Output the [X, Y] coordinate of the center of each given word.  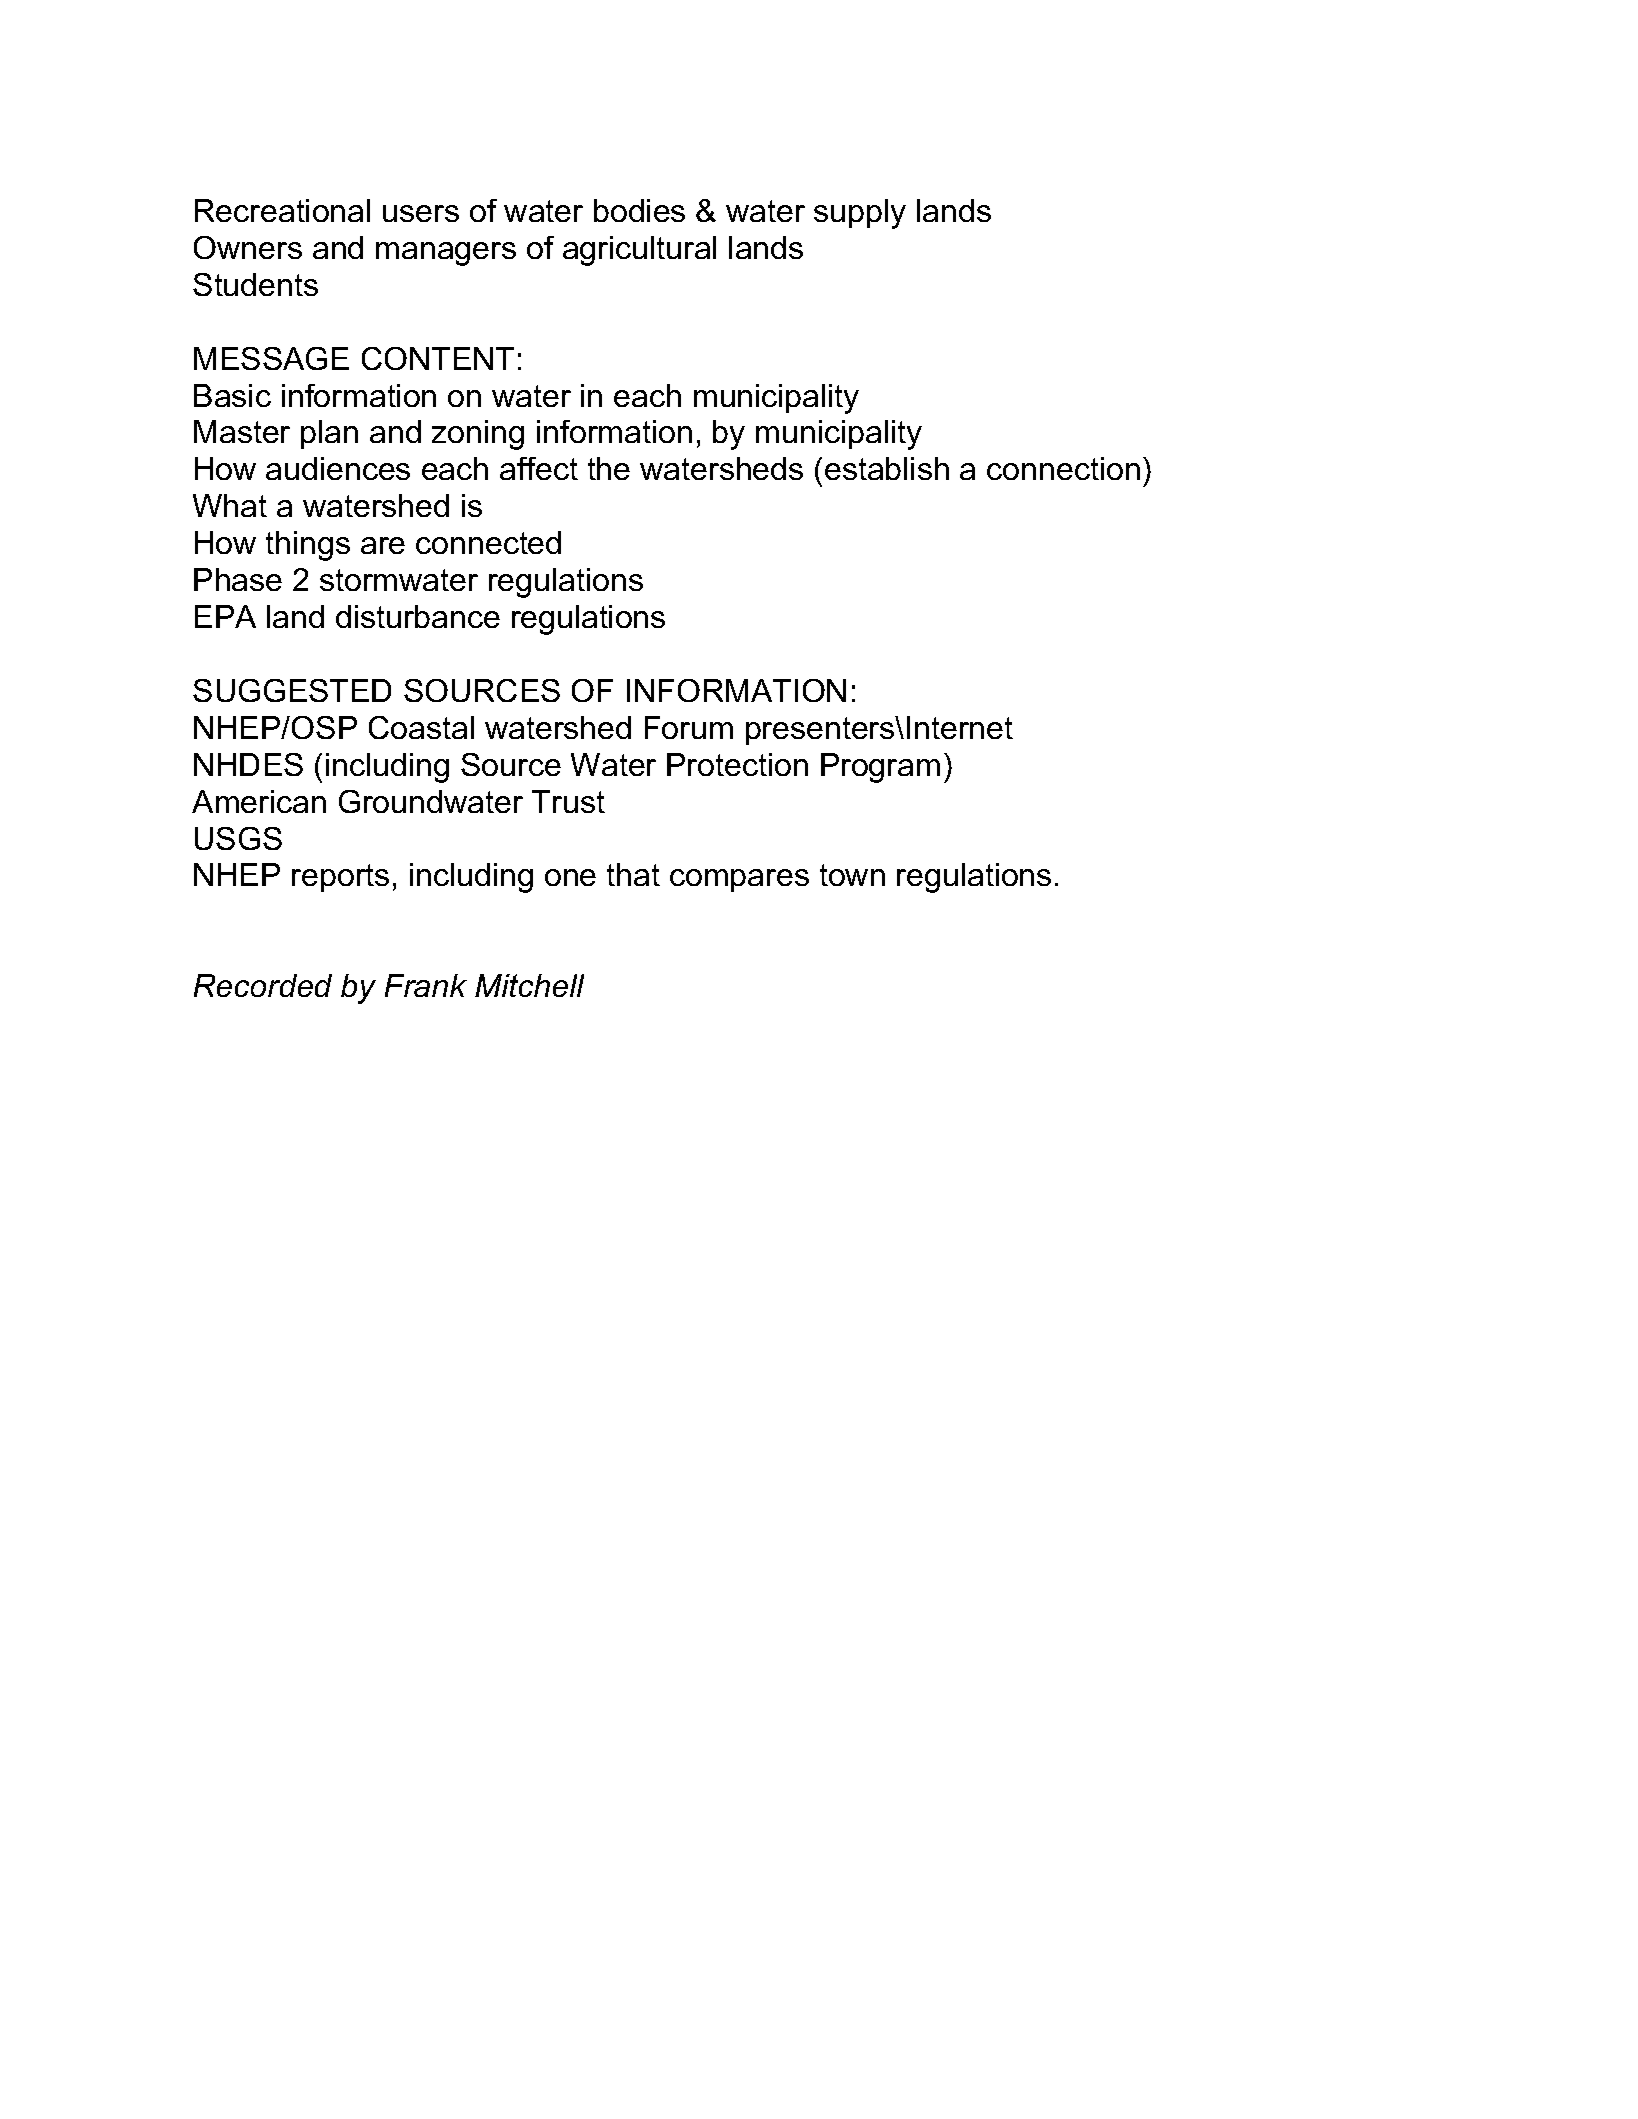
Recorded [263, 985]
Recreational [282, 210]
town [852, 875]
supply [860, 214]
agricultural [639, 251]
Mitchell [529, 985]
